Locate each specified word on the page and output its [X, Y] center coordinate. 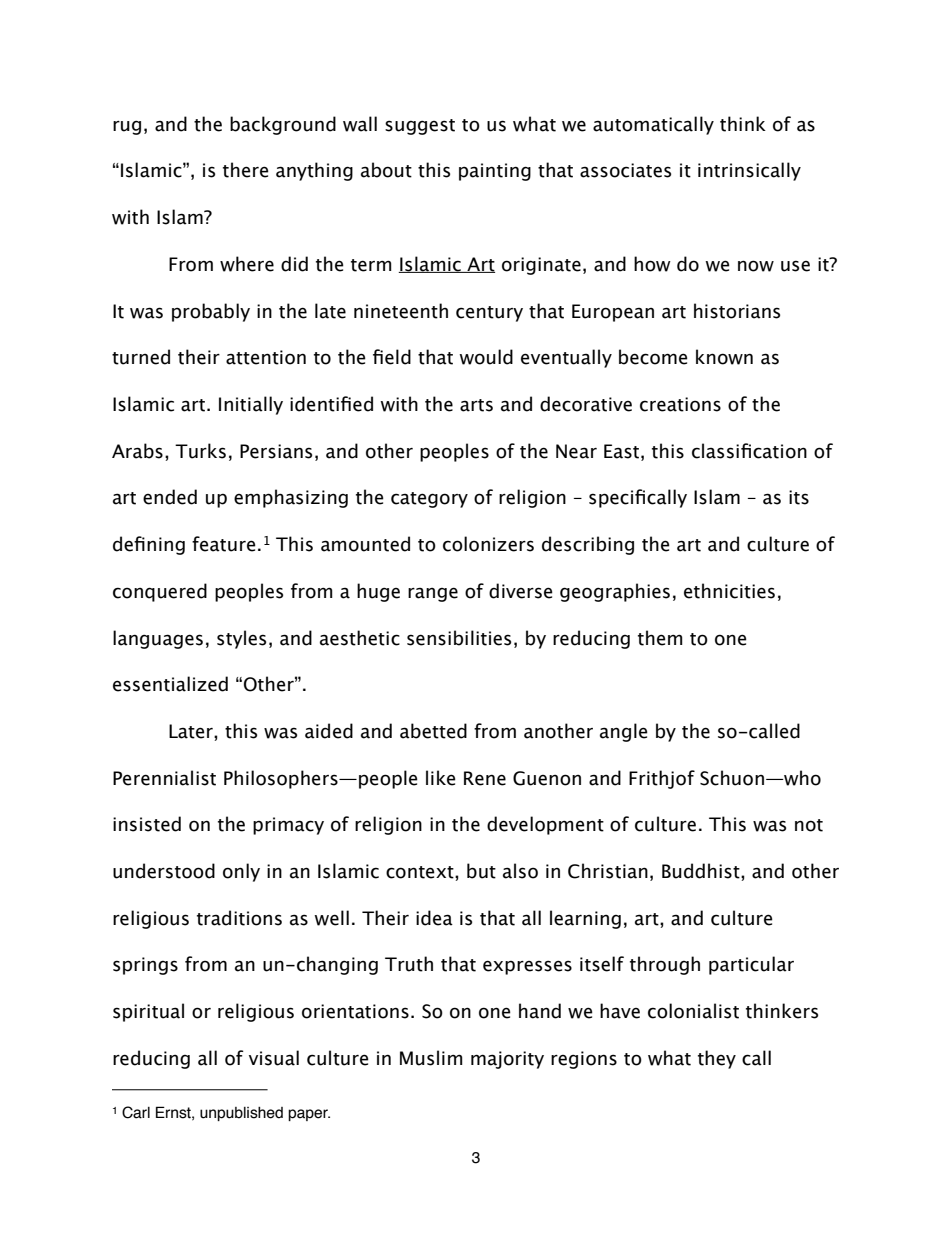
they [717, 1059]
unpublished [241, 1114]
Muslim [431, 1058]
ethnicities [729, 591]
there [246, 170]
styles [241, 639]
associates [625, 170]
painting [495, 172]
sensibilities [459, 638]
